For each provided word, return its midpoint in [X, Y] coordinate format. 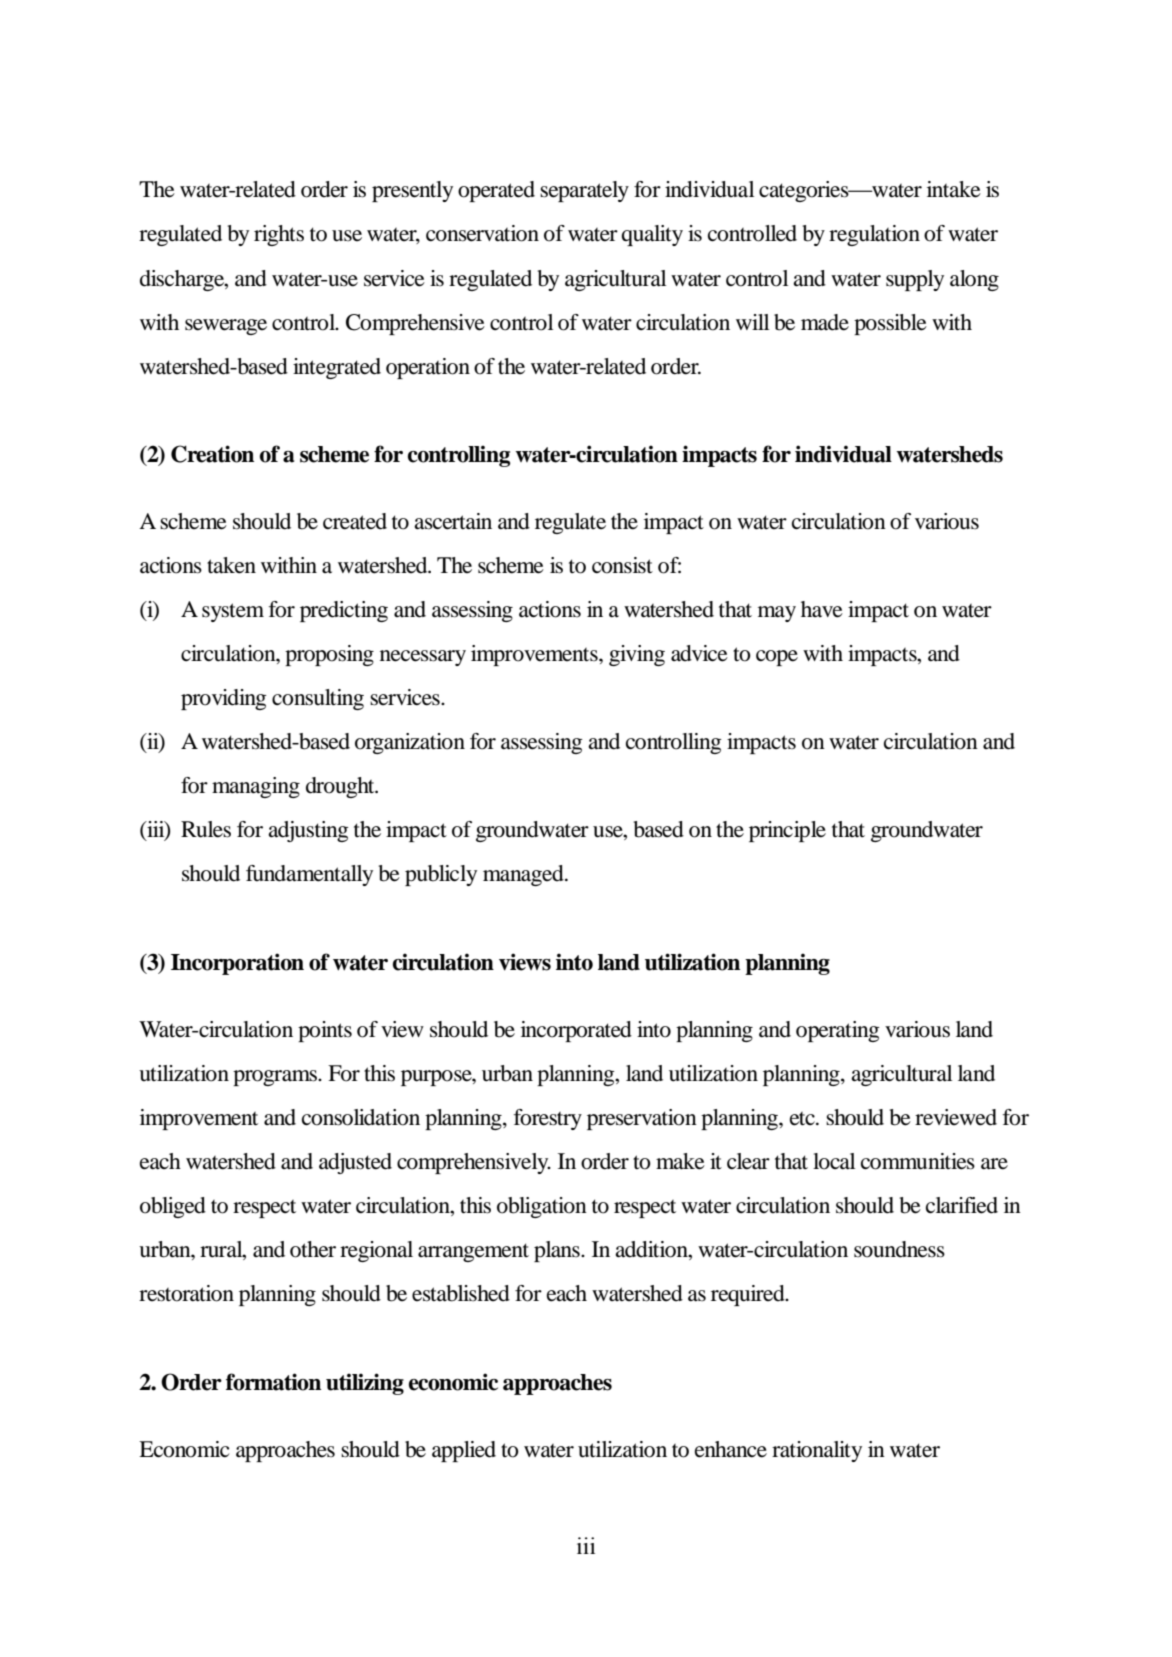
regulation [874, 235]
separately [584, 191]
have [822, 609]
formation [273, 1382]
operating [837, 1031]
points [325, 1031]
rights [279, 235]
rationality [817, 1451]
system [233, 612]
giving [637, 655]
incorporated [576, 1031]
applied [464, 1451]
